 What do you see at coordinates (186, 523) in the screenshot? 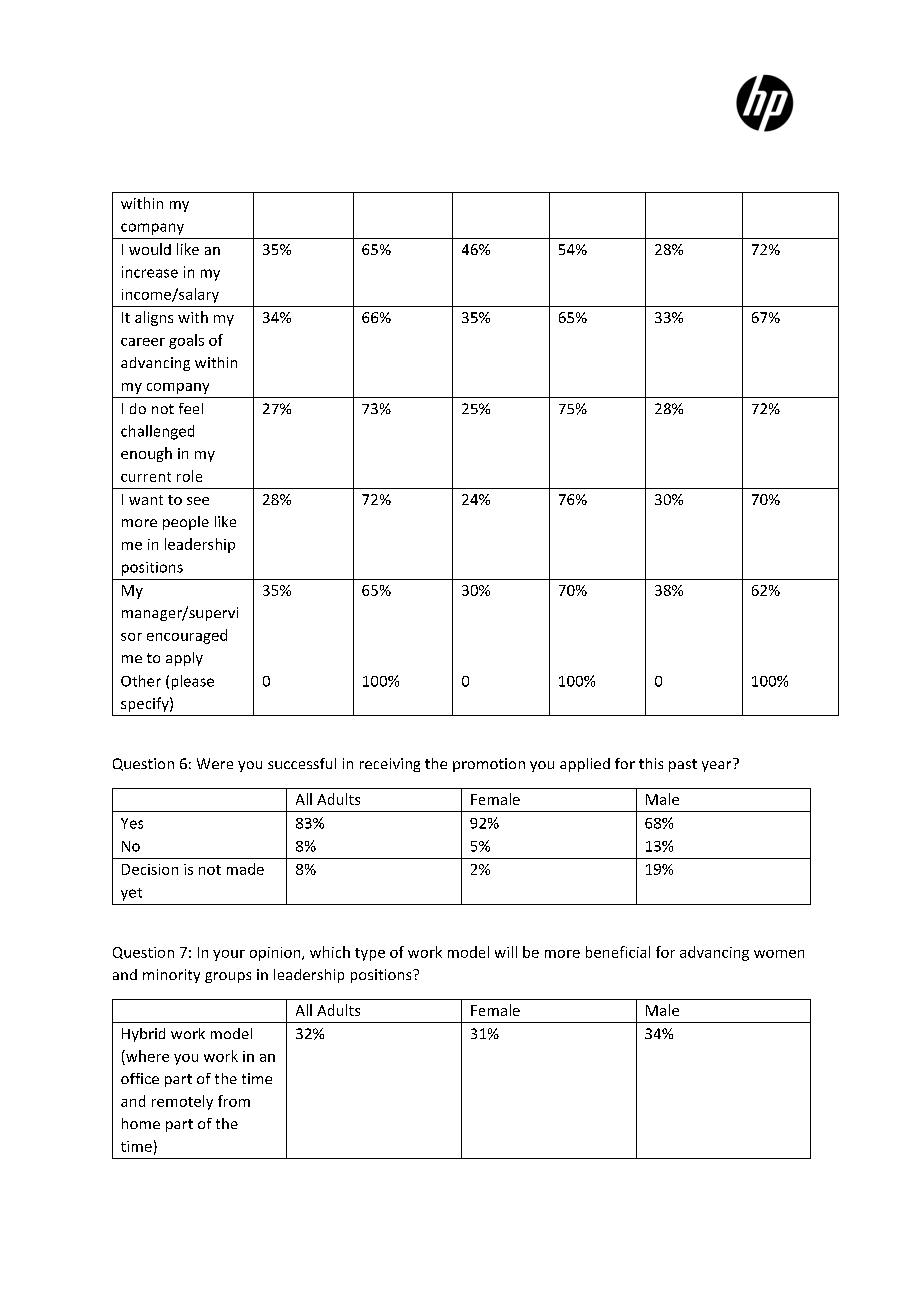
I see `people` at bounding box center [186, 523].
